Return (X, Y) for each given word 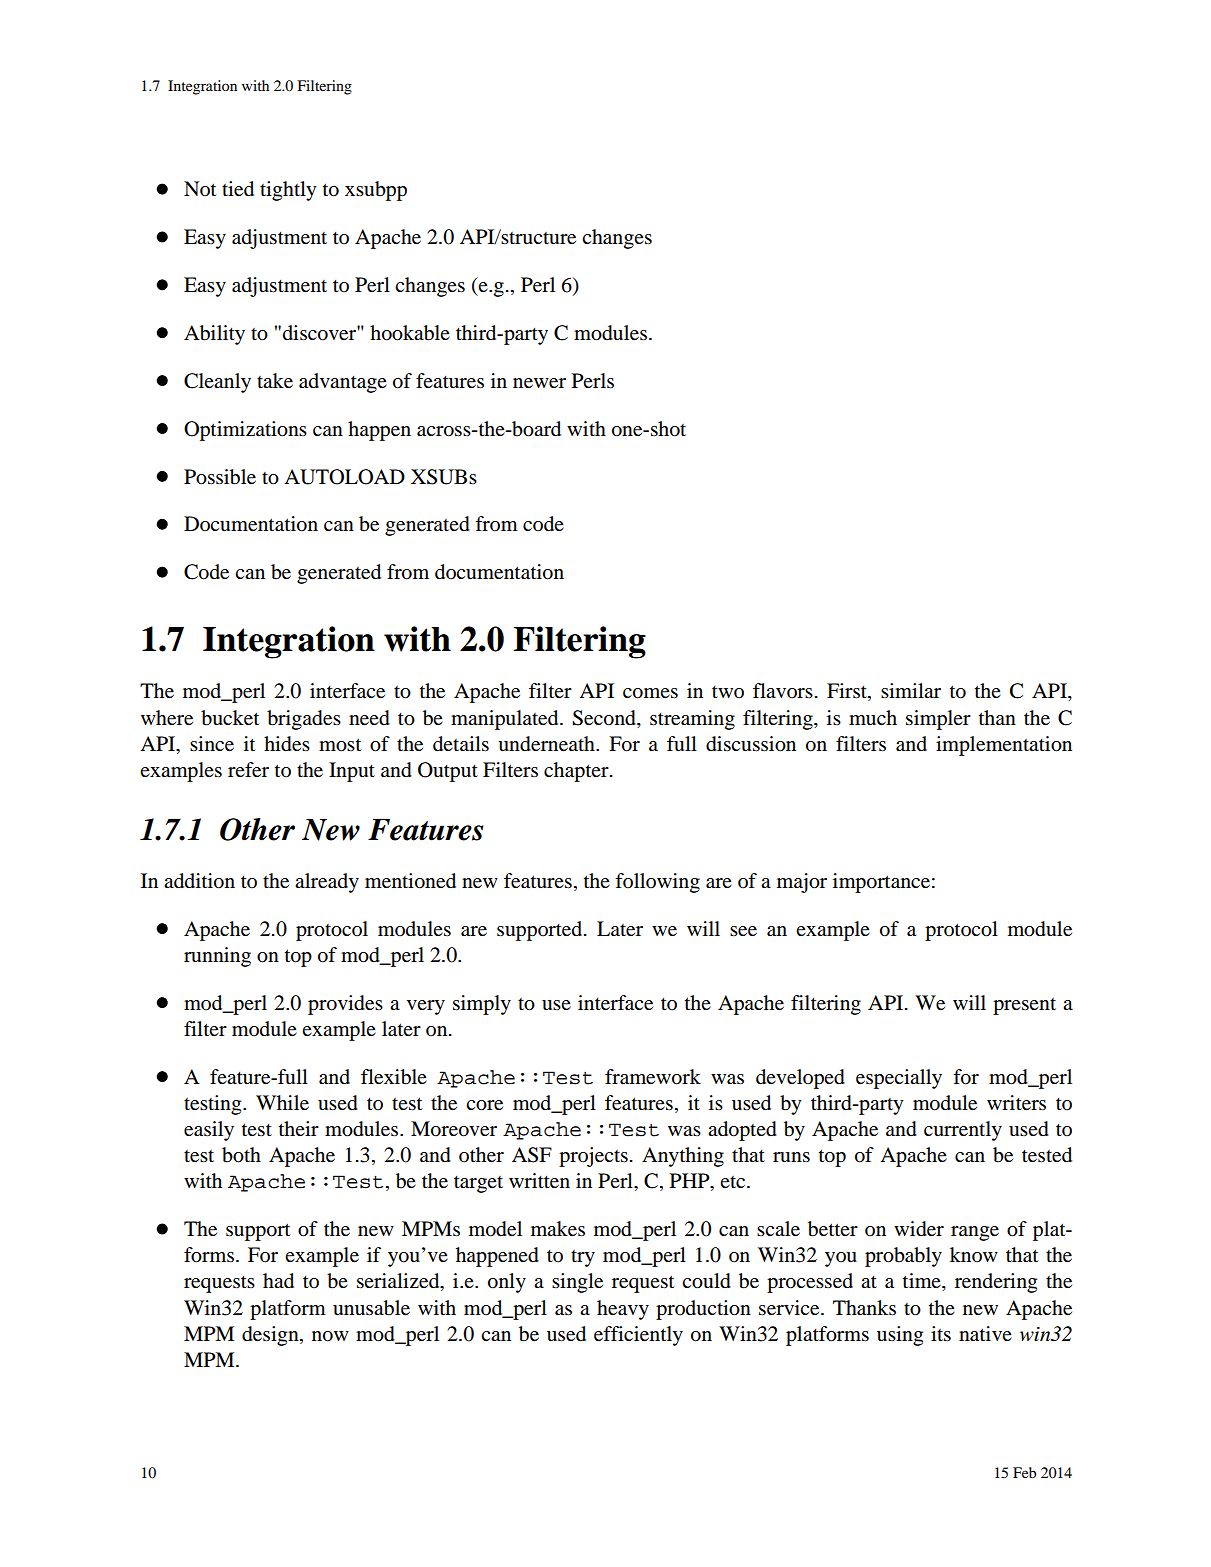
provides (345, 1005)
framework (653, 1077)
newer (539, 383)
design (271, 1336)
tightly (288, 191)
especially (899, 1079)
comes (650, 693)
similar (911, 690)
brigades (304, 720)
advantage (343, 383)
